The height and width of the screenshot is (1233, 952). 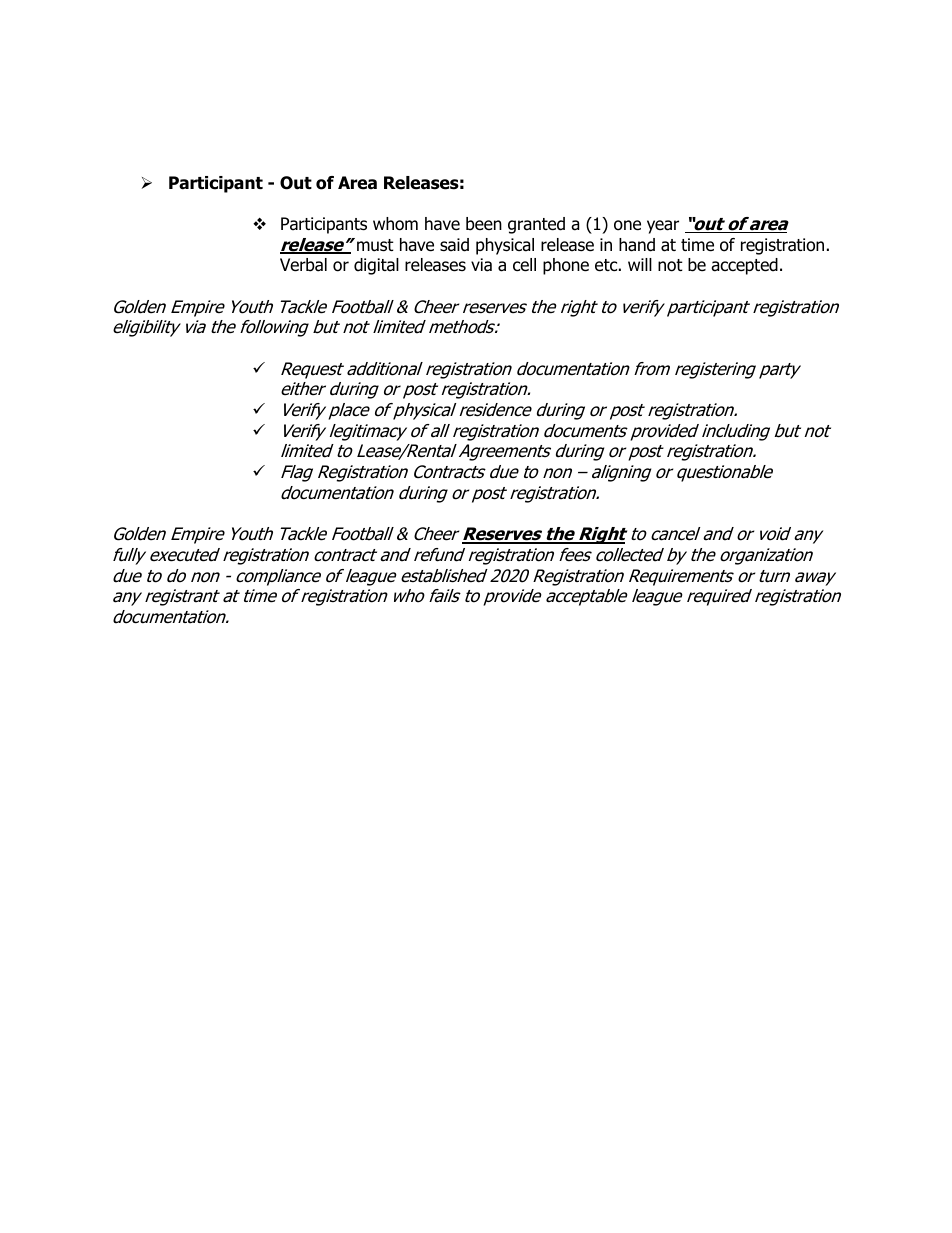 What do you see at coordinates (454, 245) in the screenshot?
I see `said` at bounding box center [454, 245].
